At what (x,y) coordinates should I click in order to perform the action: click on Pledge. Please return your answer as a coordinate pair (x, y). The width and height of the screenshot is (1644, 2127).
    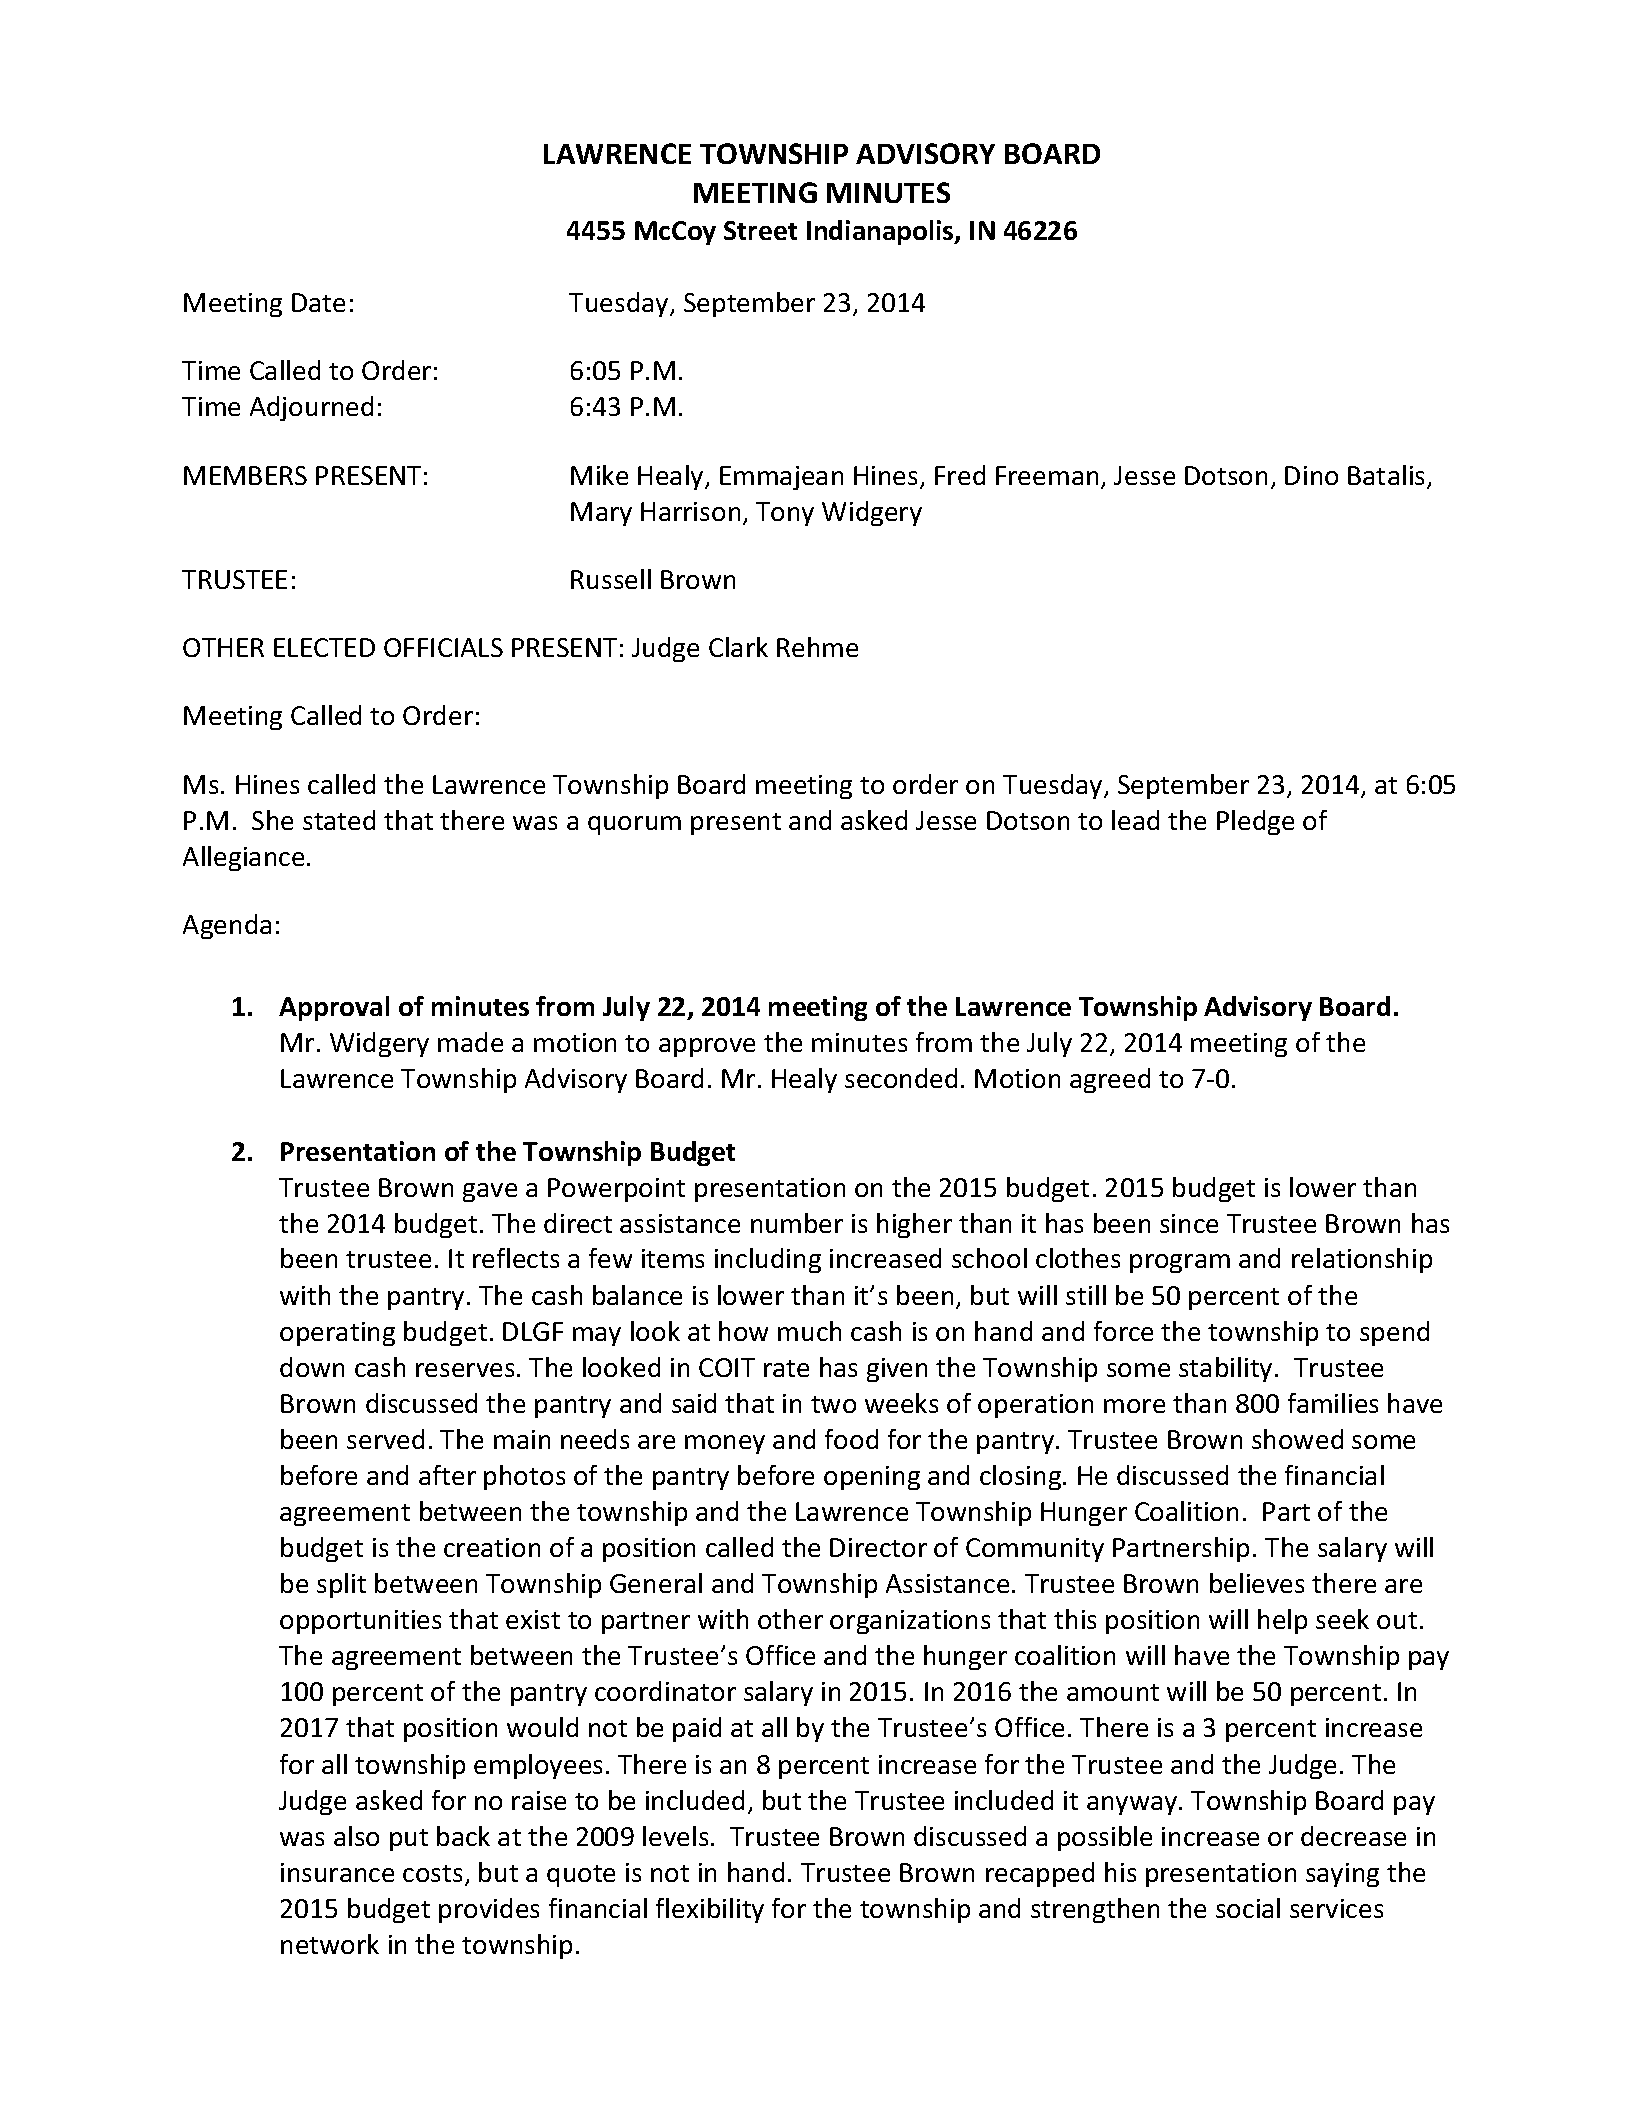
    Looking at the image, I should click on (1255, 822).
